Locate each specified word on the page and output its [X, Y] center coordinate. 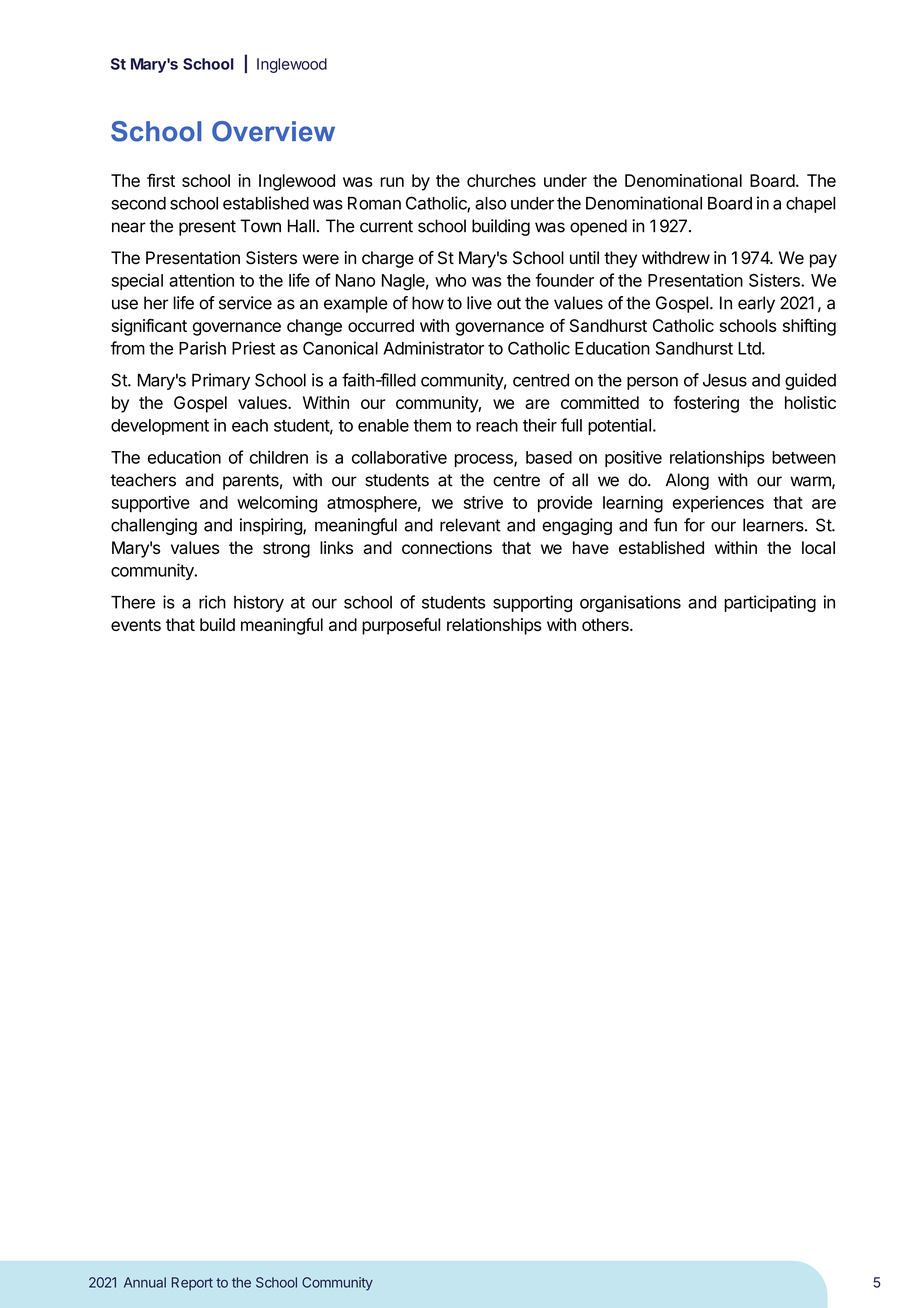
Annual [145, 1282]
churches [501, 180]
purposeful [401, 626]
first [161, 180]
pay [823, 261]
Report [192, 1284]
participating [770, 603]
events [136, 625]
